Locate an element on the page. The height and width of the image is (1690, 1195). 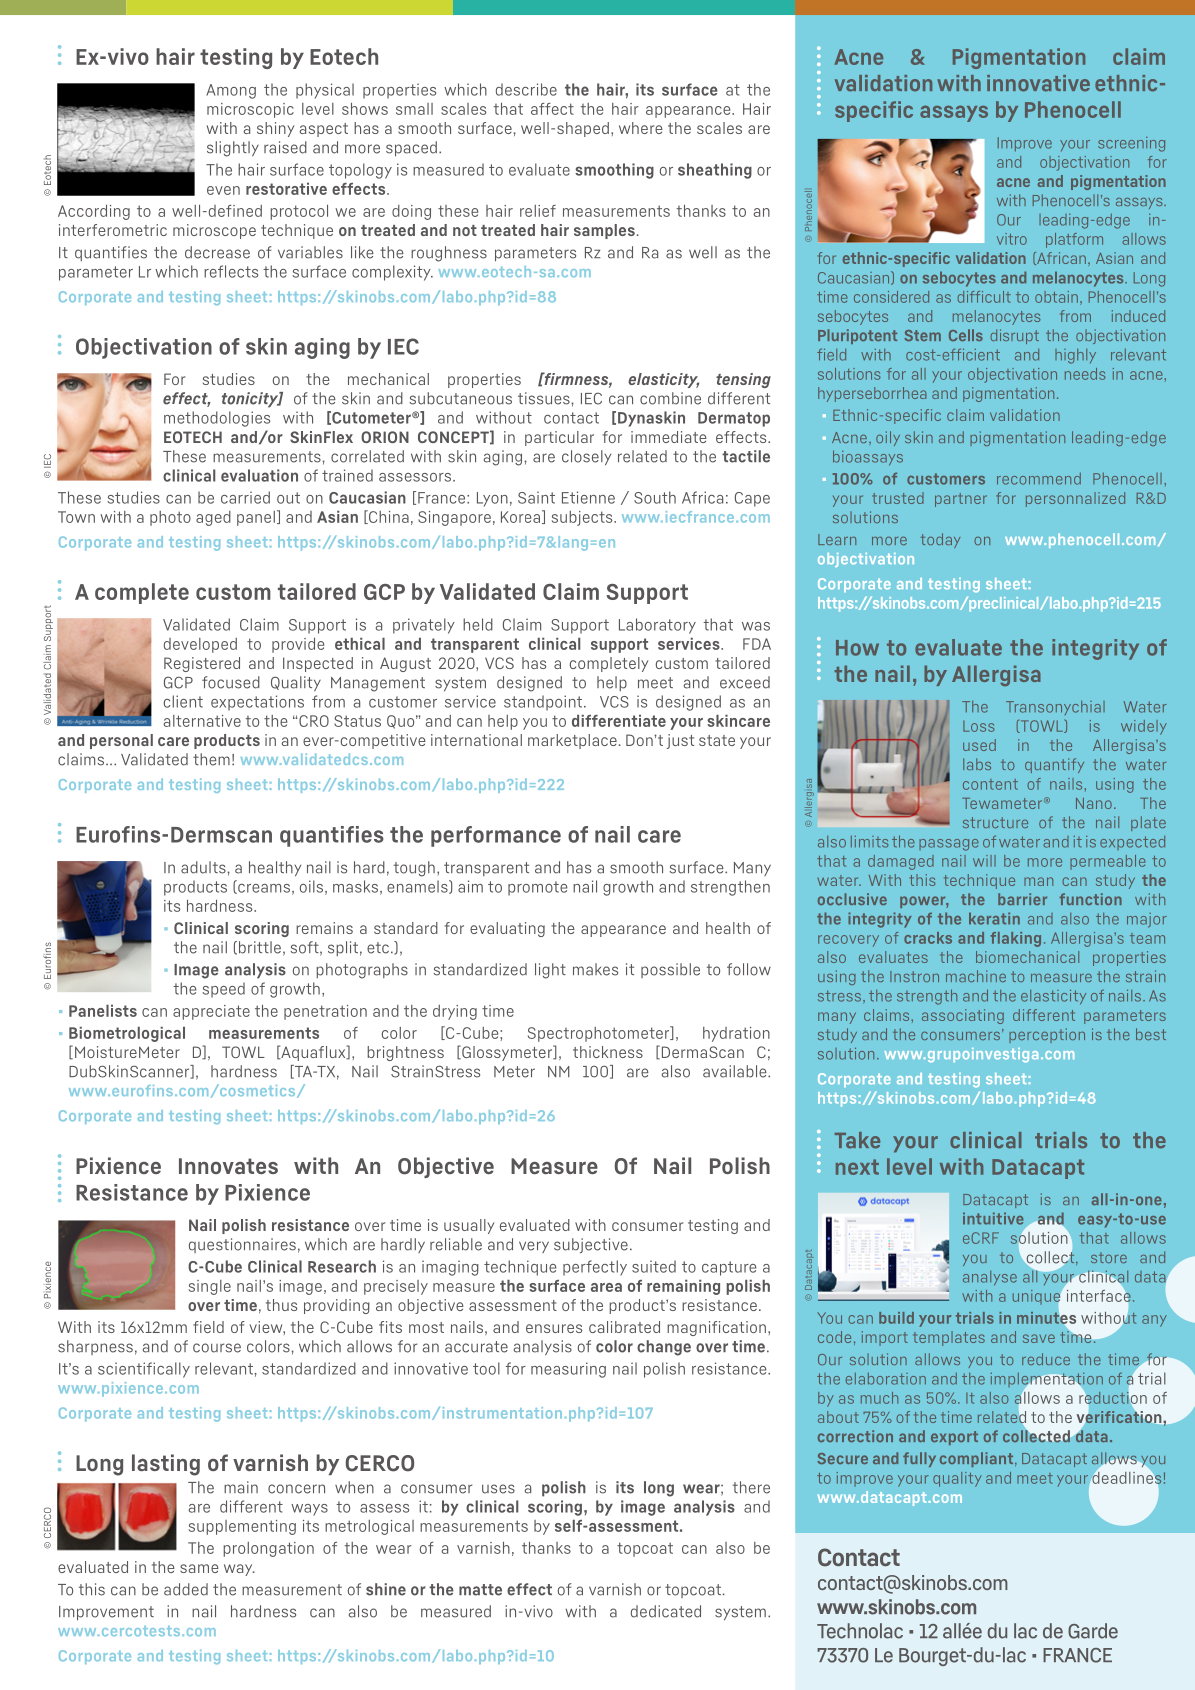
makes is located at coordinates (595, 969).
